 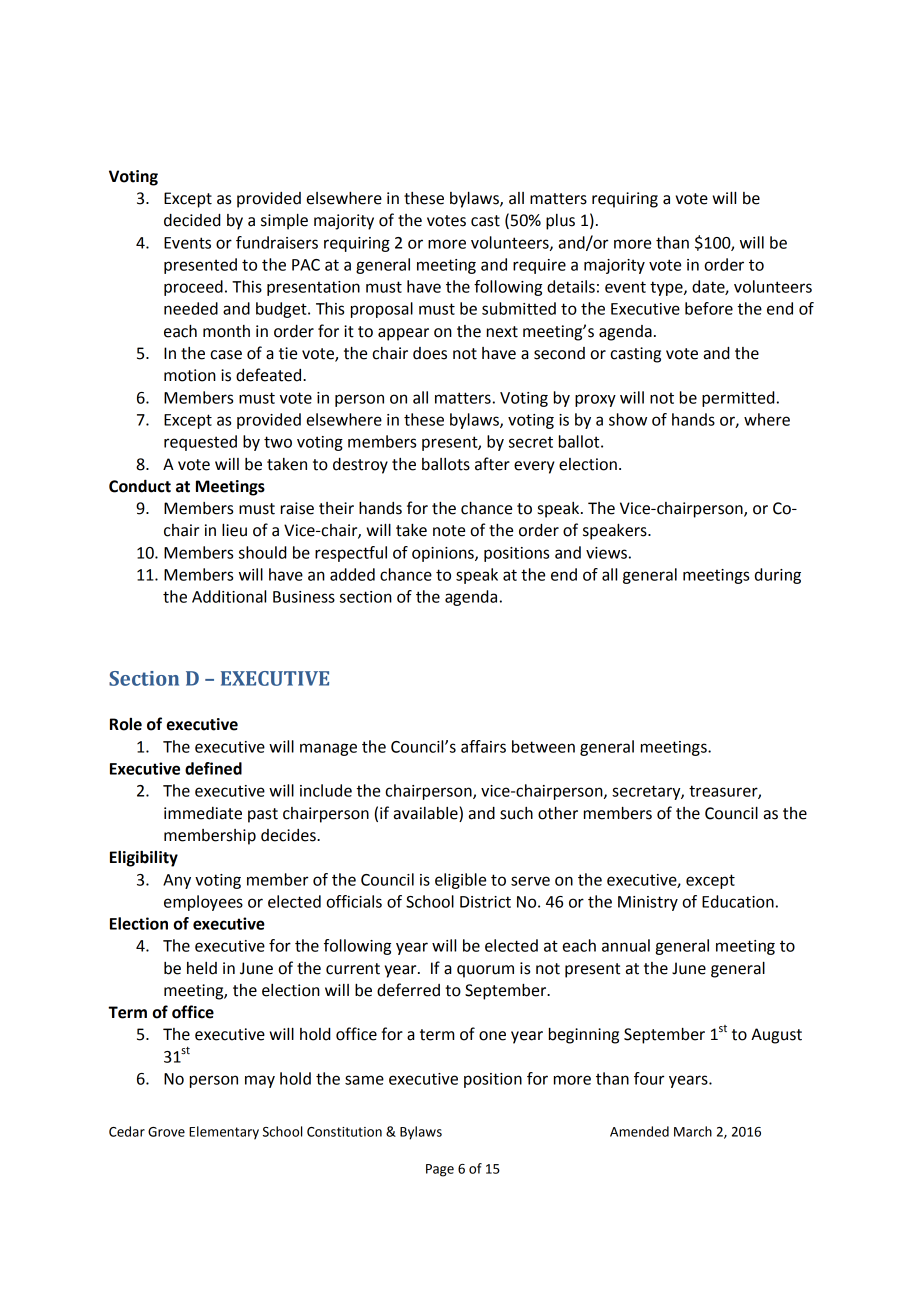 What do you see at coordinates (224, 1133) in the screenshot?
I see `Elementary` at bounding box center [224, 1133].
